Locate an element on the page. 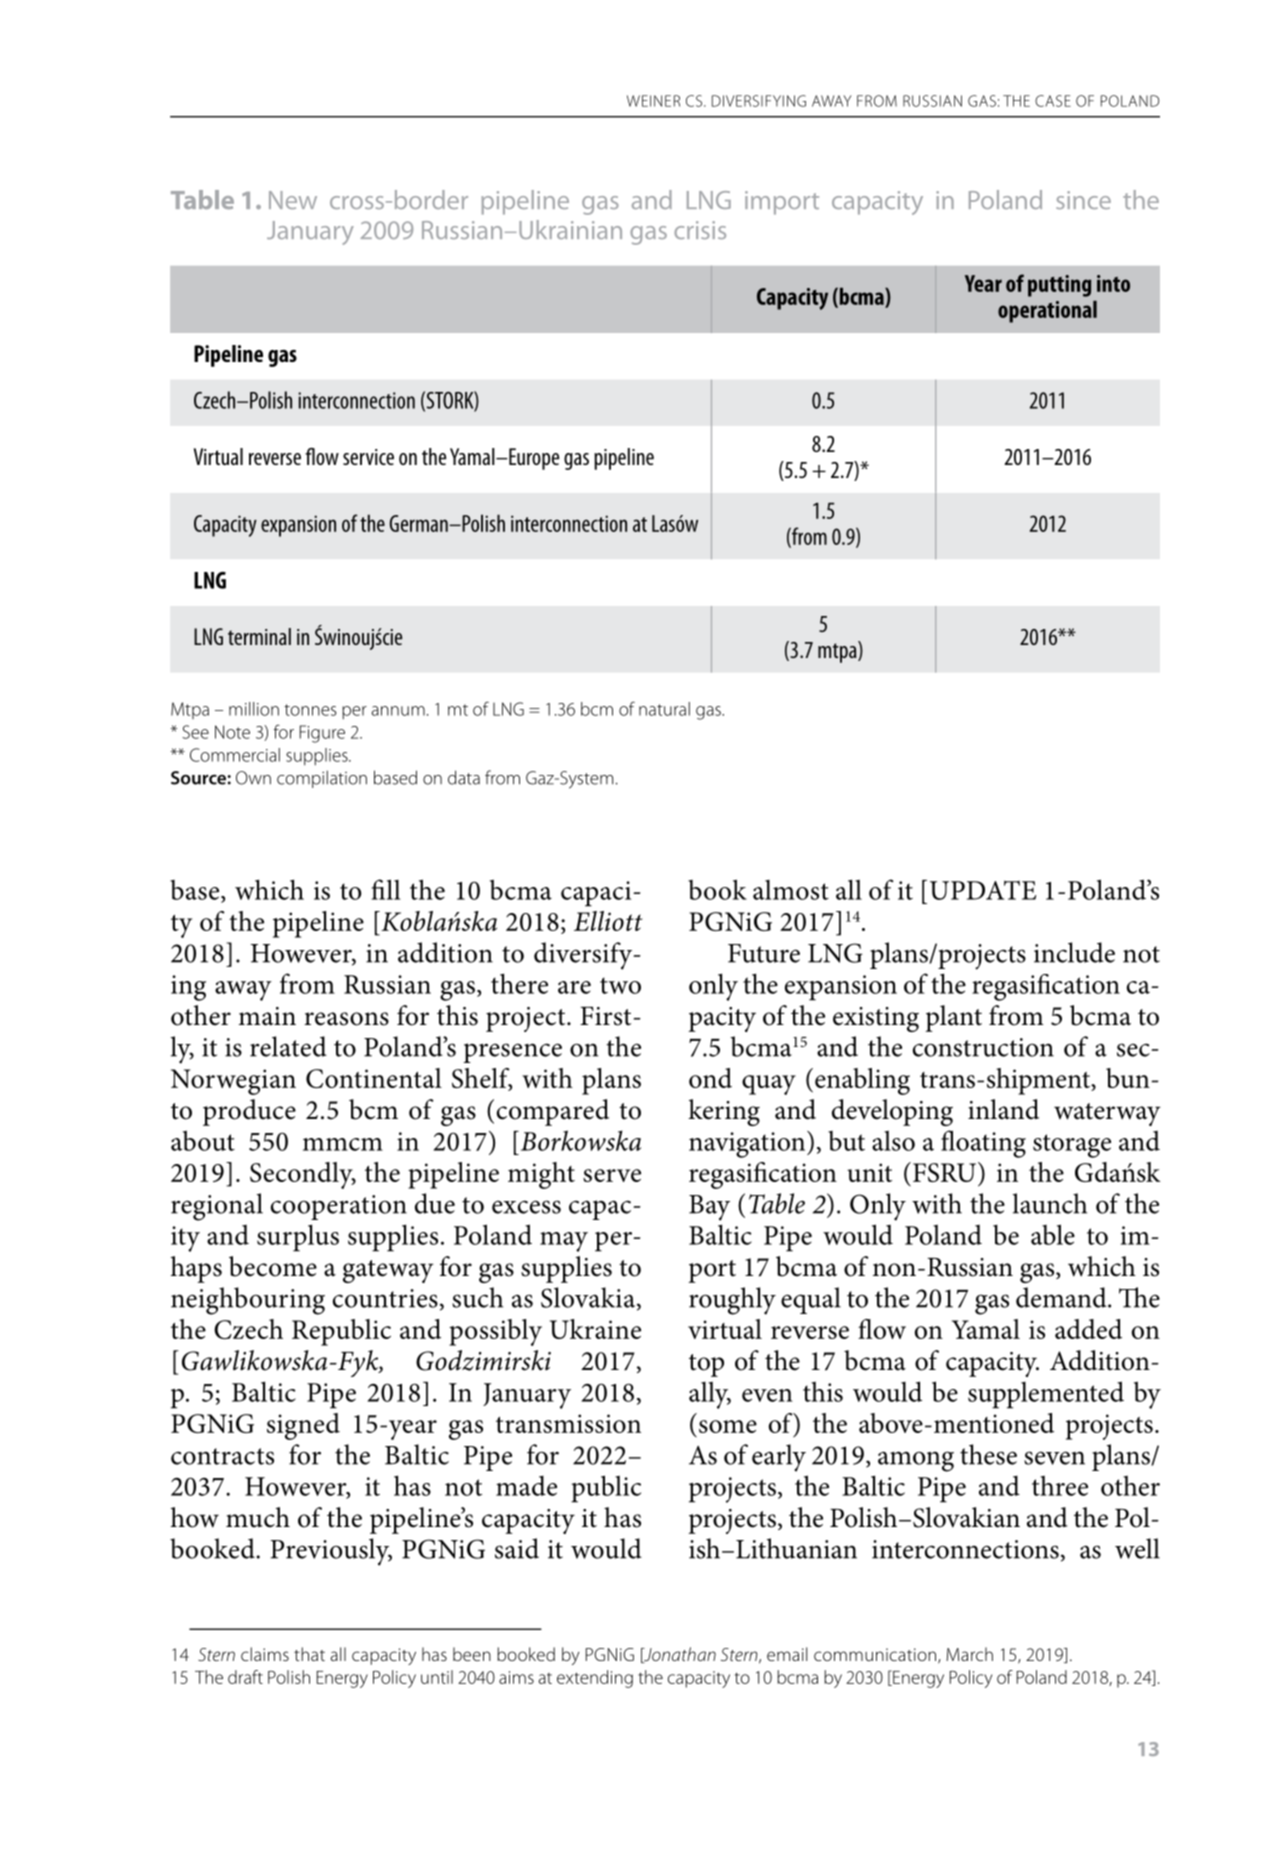 This document has width=1276, height=1856. two is located at coordinates (620, 985).
